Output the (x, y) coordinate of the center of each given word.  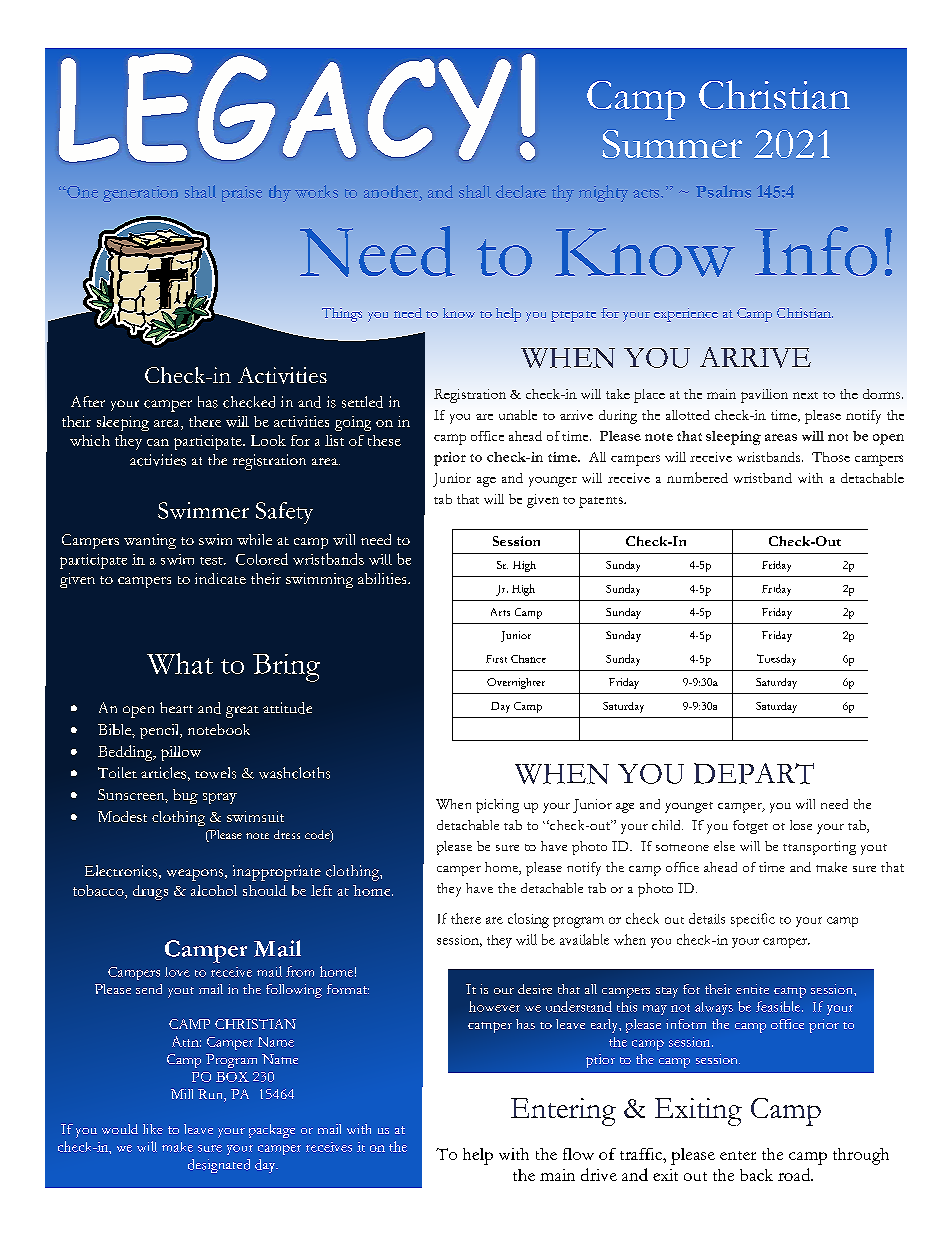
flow (578, 1154)
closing (528, 920)
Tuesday (776, 660)
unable (518, 415)
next (805, 395)
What (180, 663)
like (153, 1129)
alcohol (214, 890)
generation (140, 194)
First (496, 659)
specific (753, 920)
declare (521, 191)
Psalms (723, 191)
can (158, 442)
